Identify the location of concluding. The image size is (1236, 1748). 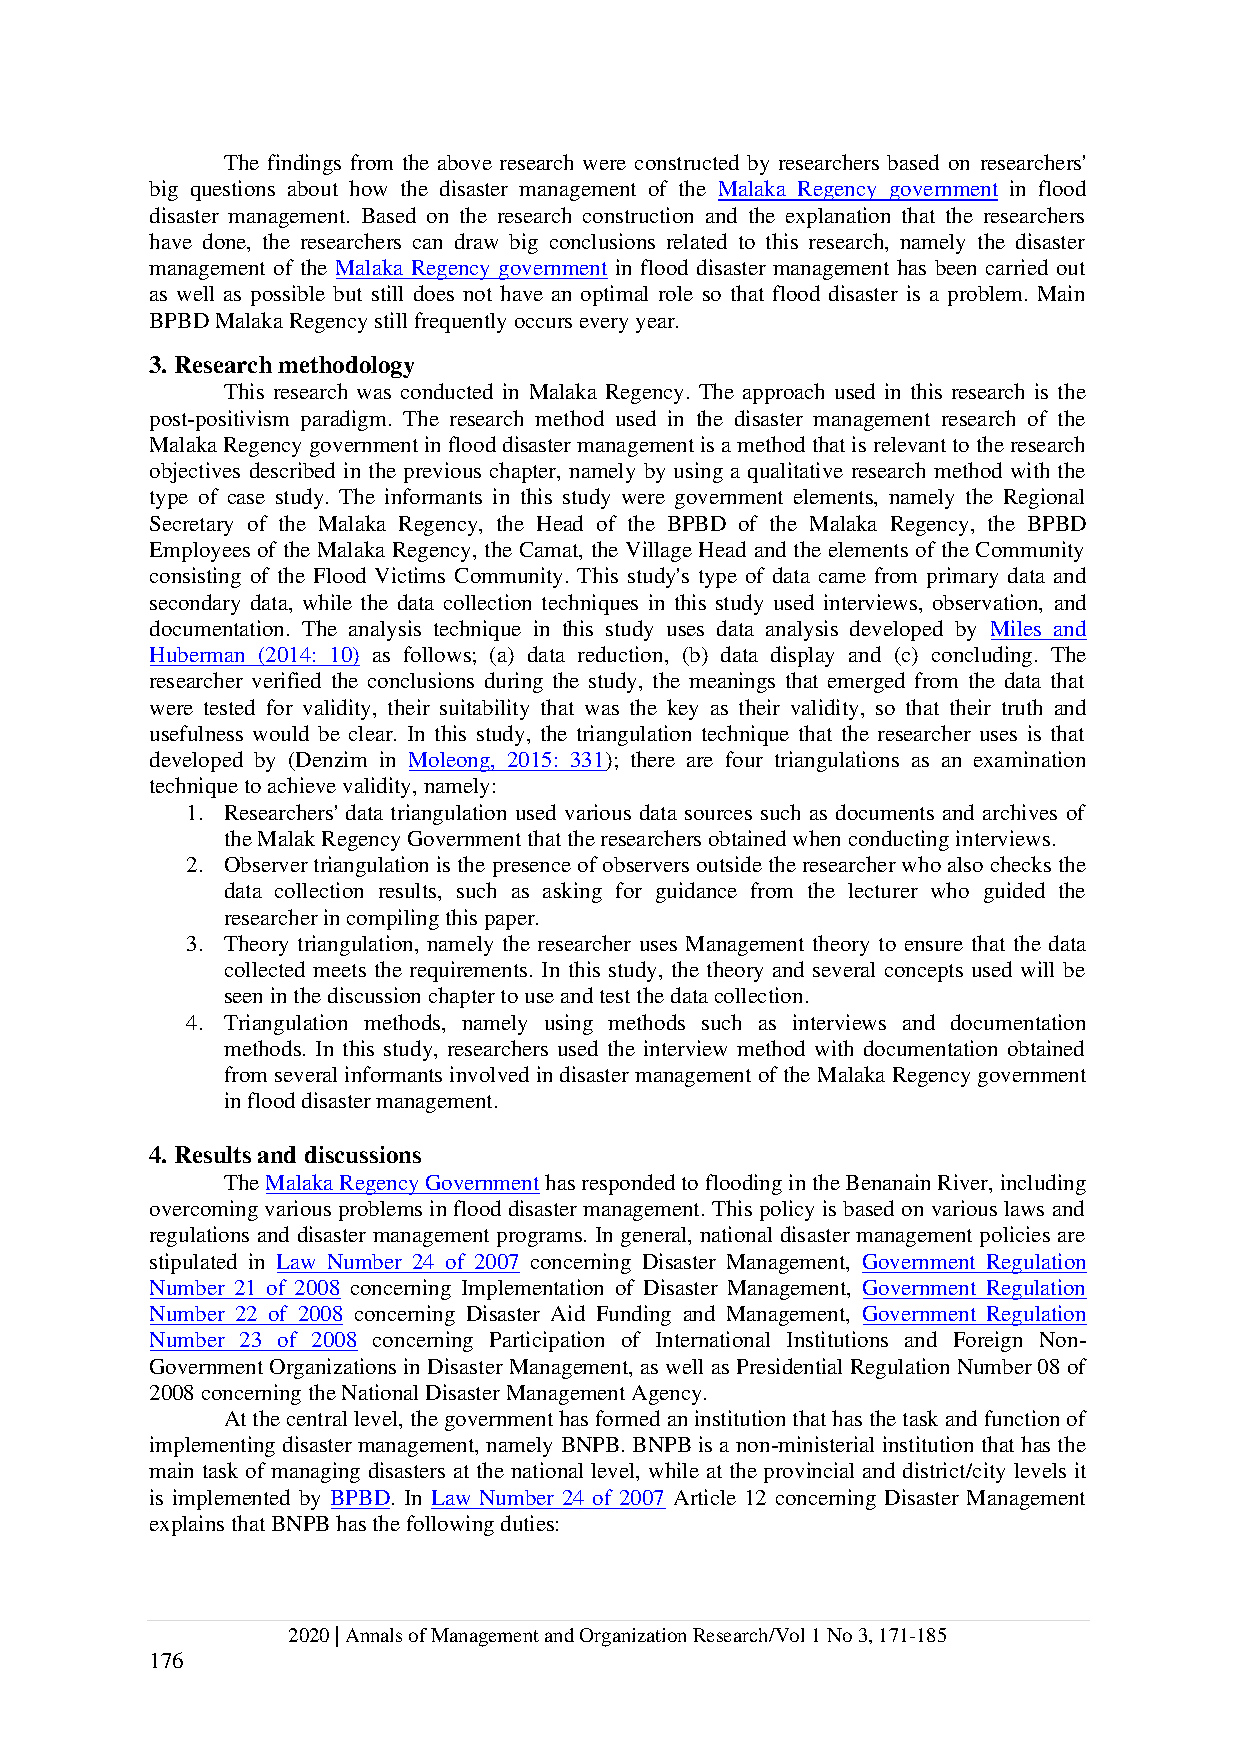
(982, 656).
